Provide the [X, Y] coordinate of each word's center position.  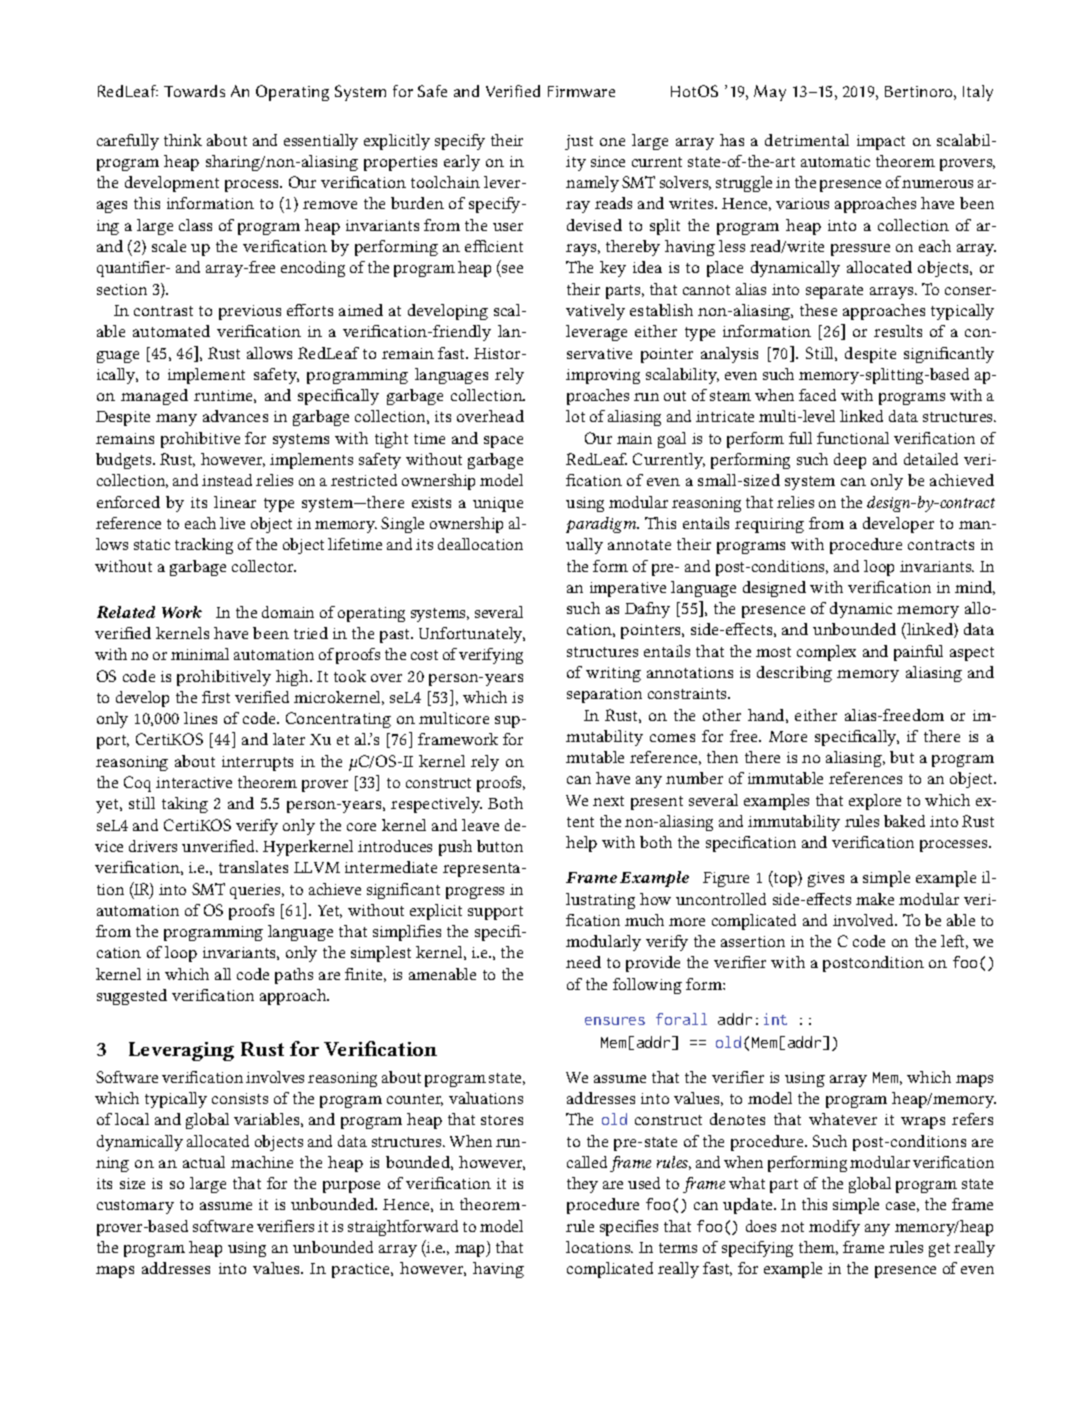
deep [850, 461]
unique [498, 504]
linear [235, 502]
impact [881, 142]
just [579, 142]
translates [253, 867]
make [875, 899]
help [581, 844]
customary [135, 1207]
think [183, 140]
